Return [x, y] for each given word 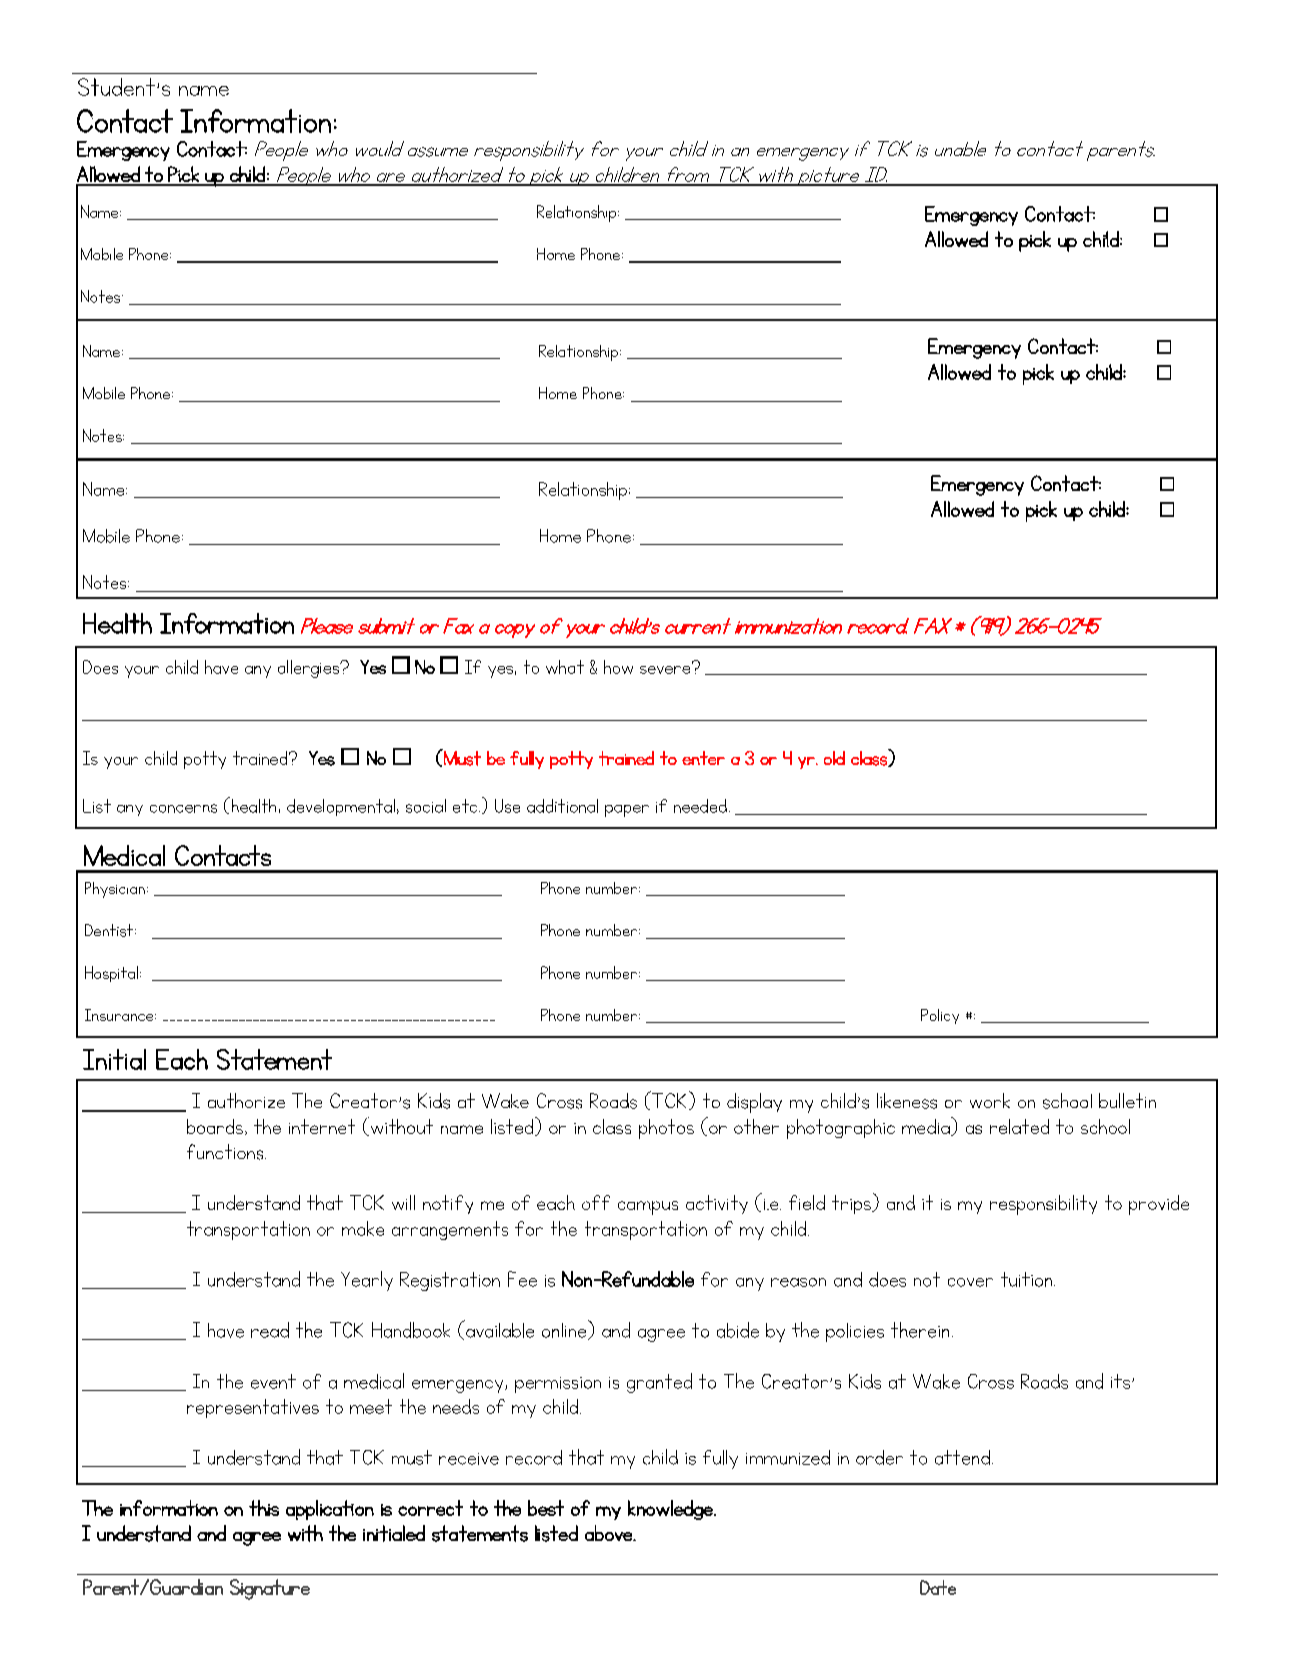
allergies [310, 669]
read [270, 1330]
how [618, 667]
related [1019, 1126]
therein [920, 1330]
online [565, 1330]
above [610, 1533]
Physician [115, 890]
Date [938, 1587]
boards [215, 1126]
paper [627, 811]
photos [666, 1129]
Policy [940, 1016]
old [834, 758]
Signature [270, 1589]
